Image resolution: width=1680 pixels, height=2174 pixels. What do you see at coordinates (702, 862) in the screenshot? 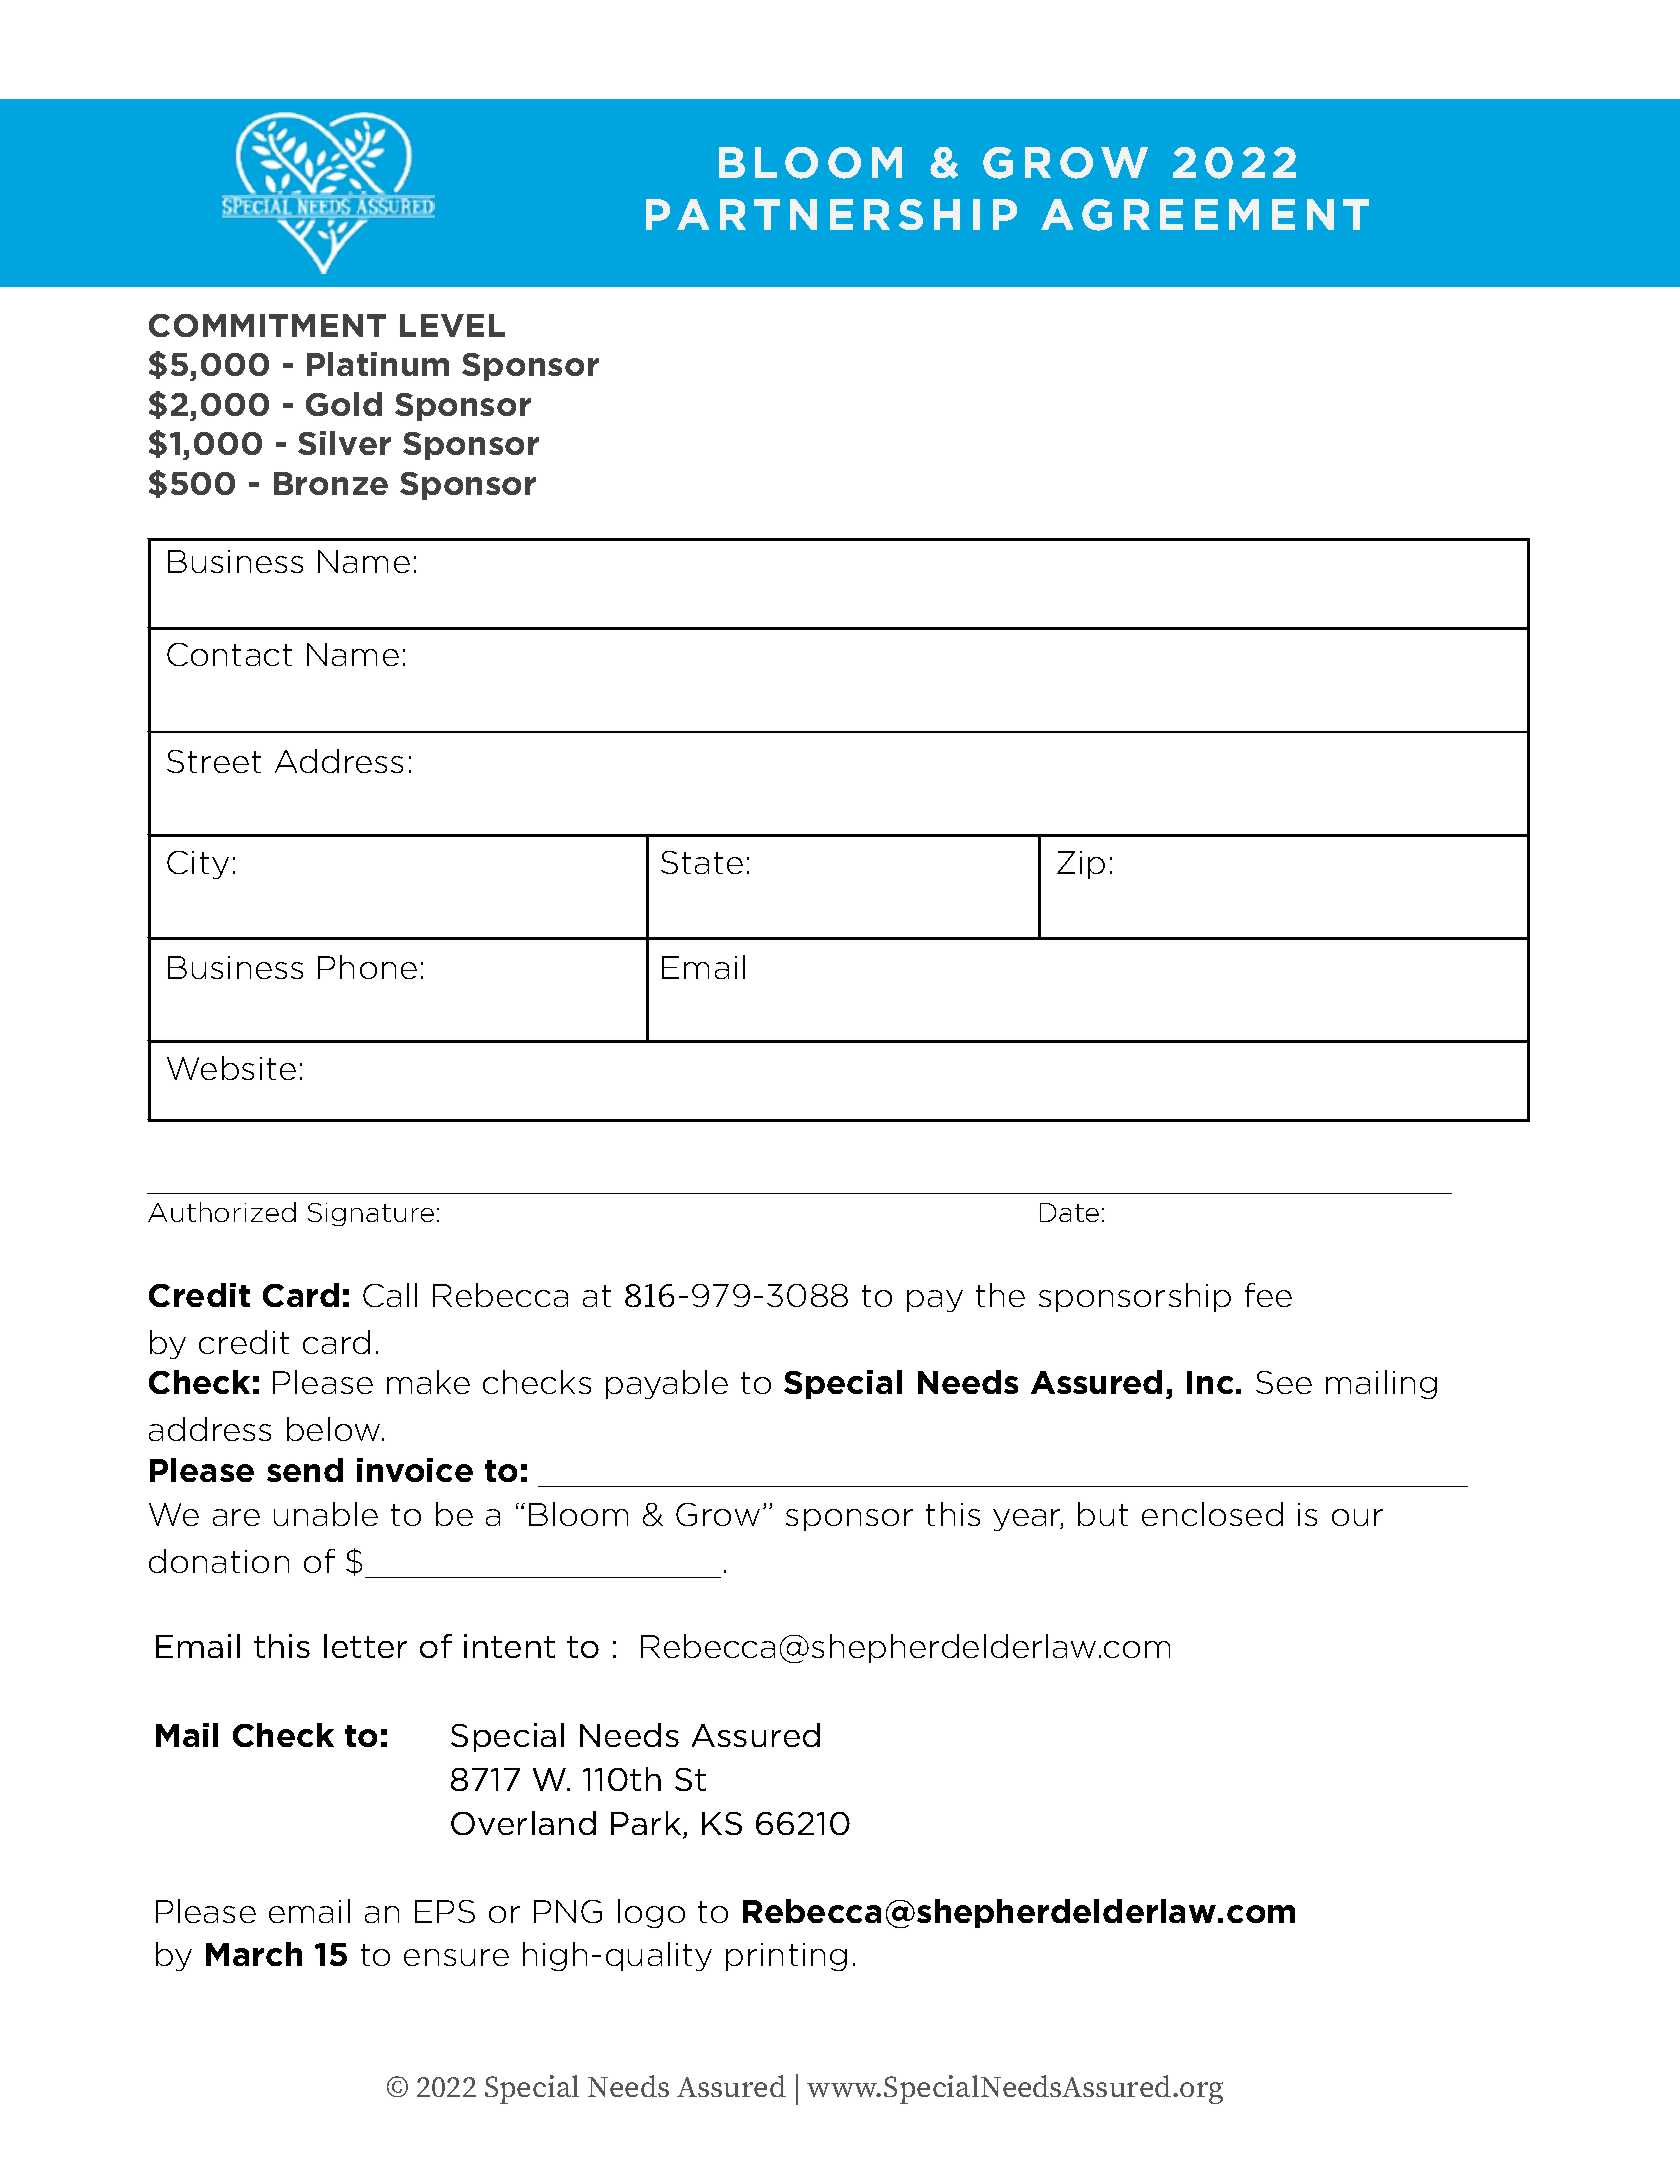
I see `State` at bounding box center [702, 862].
